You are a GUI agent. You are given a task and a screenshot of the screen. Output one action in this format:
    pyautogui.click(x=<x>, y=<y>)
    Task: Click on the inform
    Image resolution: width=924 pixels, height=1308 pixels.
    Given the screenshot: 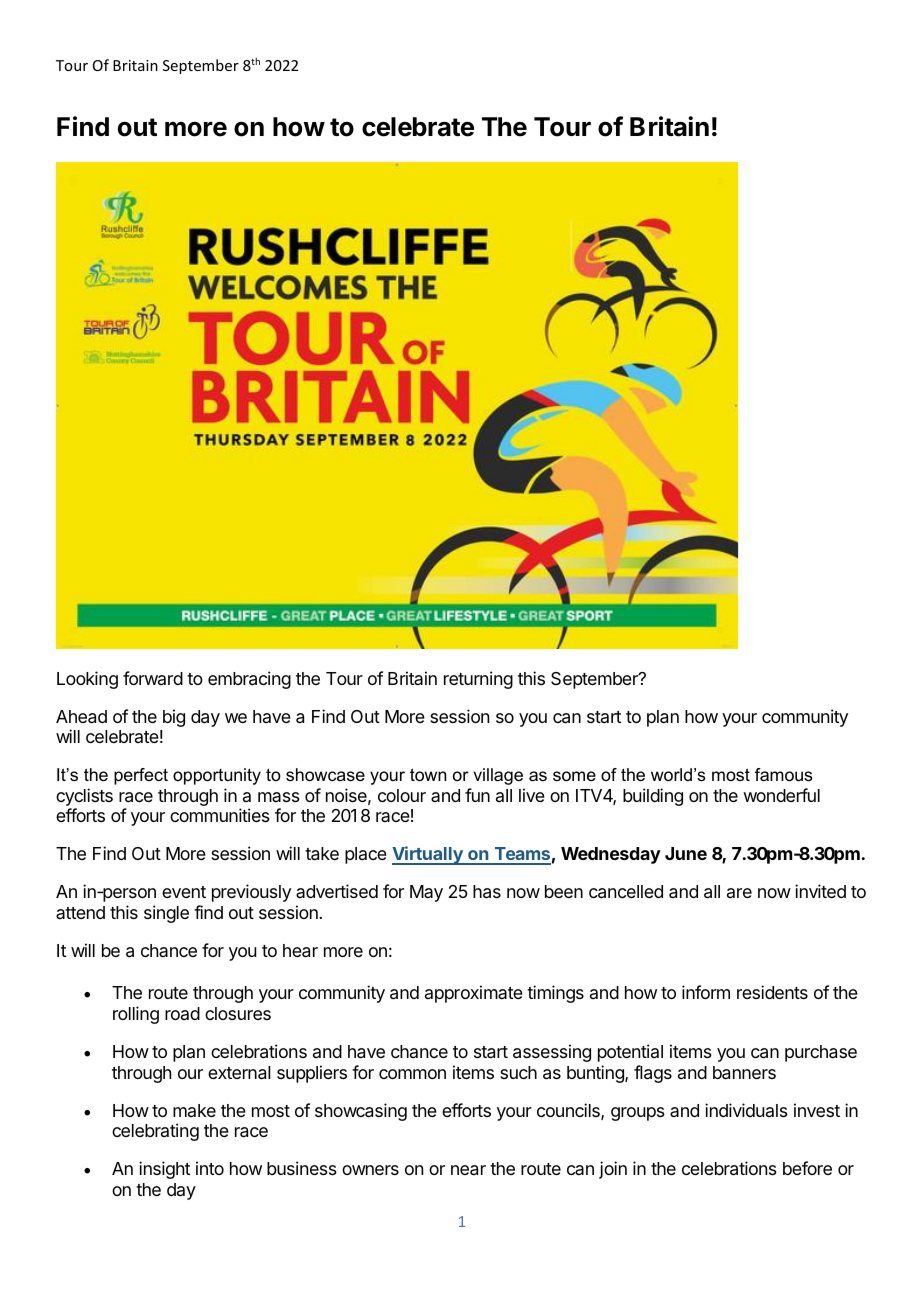 What is the action you would take?
    pyautogui.click(x=706, y=992)
